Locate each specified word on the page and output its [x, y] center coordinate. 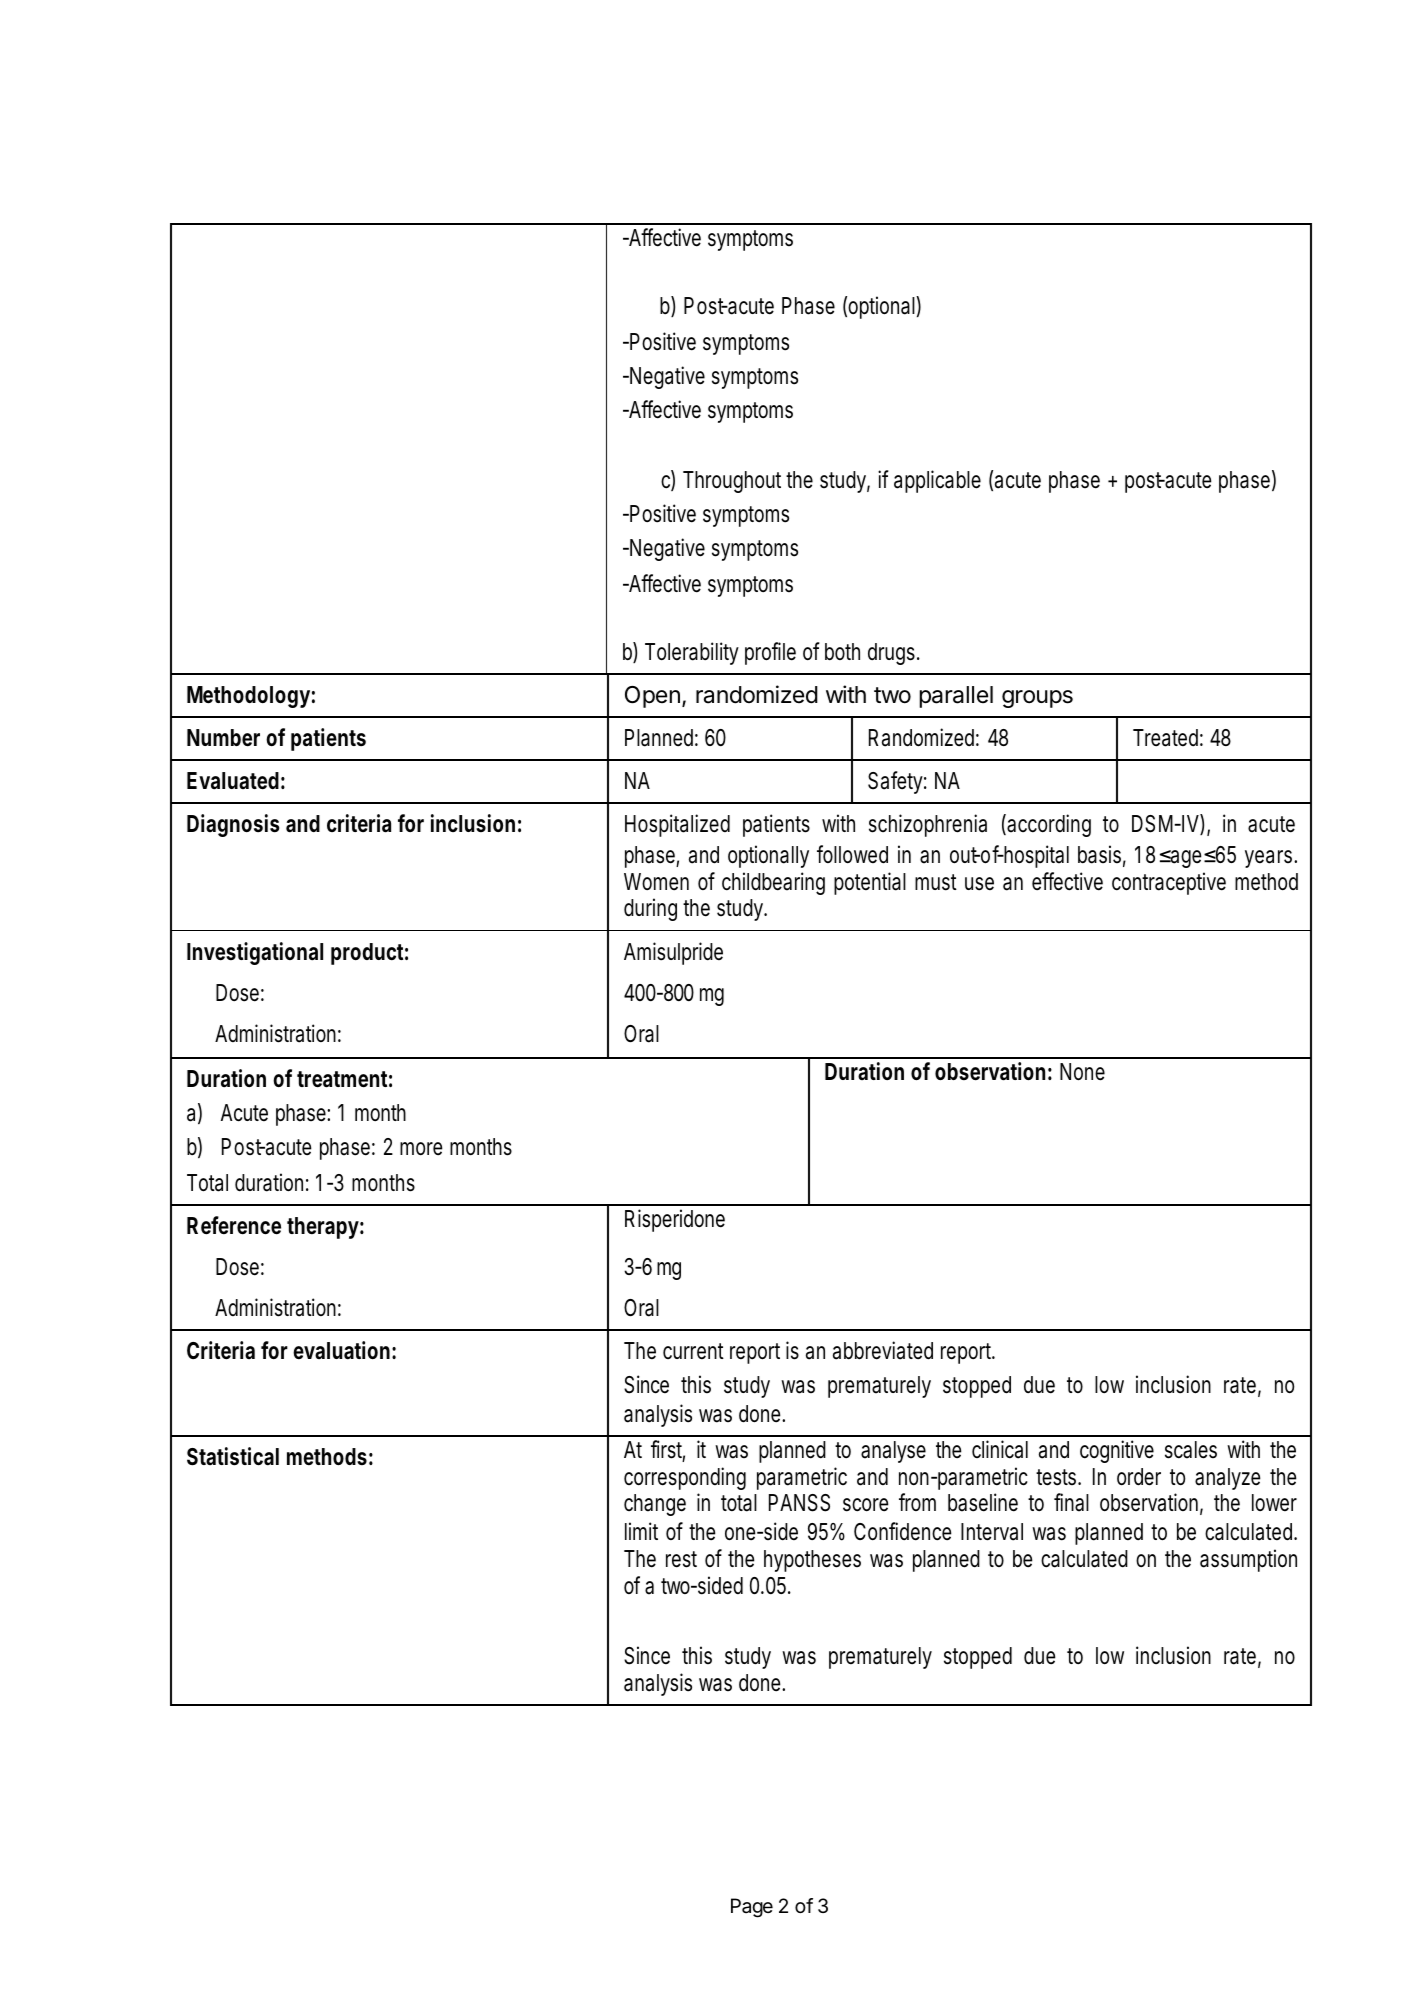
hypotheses [812, 1561]
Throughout [732, 482]
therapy [323, 1228]
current [693, 1351]
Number [223, 738]
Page [752, 1908]
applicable [937, 481]
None [1082, 1072]
